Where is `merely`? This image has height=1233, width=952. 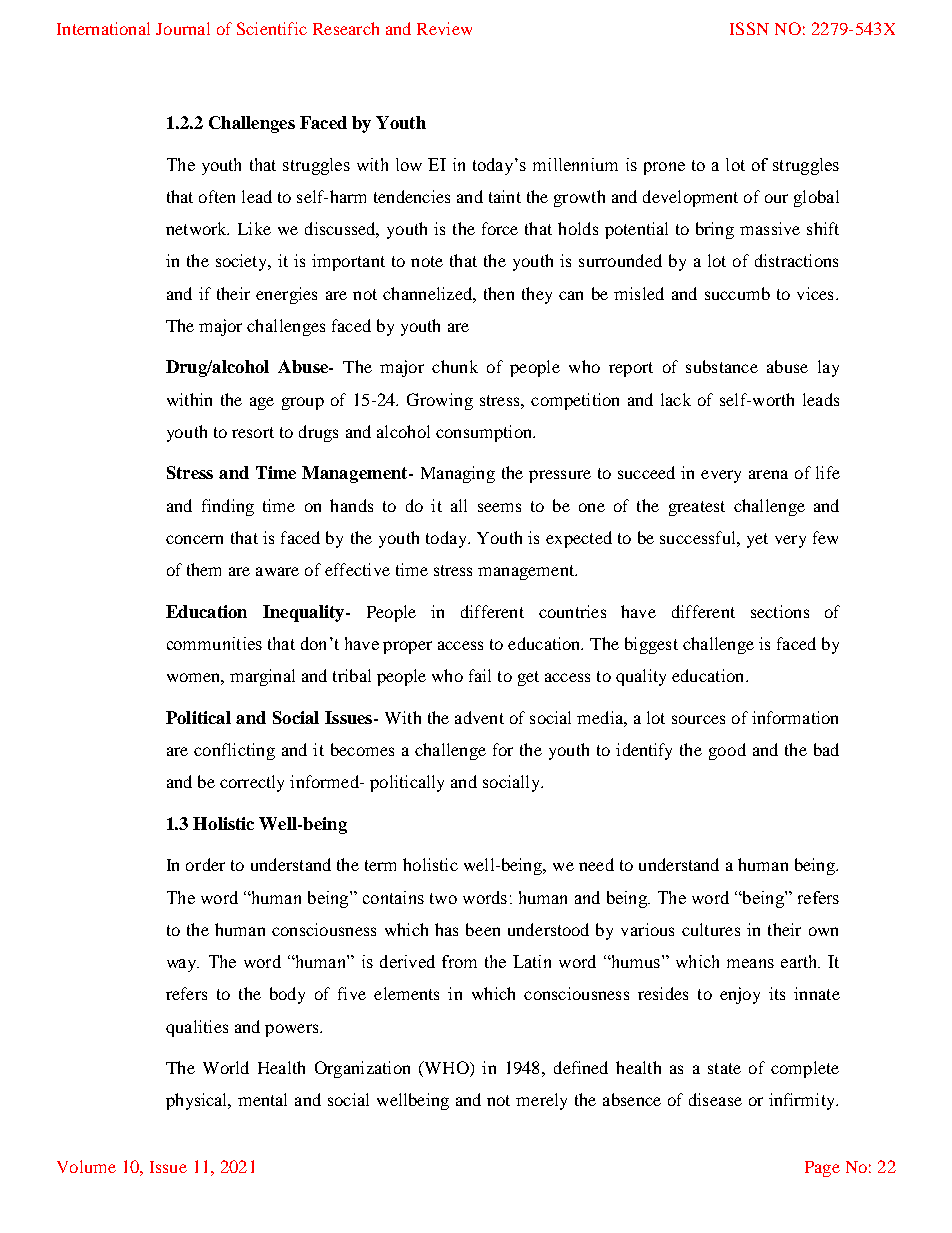
merely is located at coordinates (541, 1101).
